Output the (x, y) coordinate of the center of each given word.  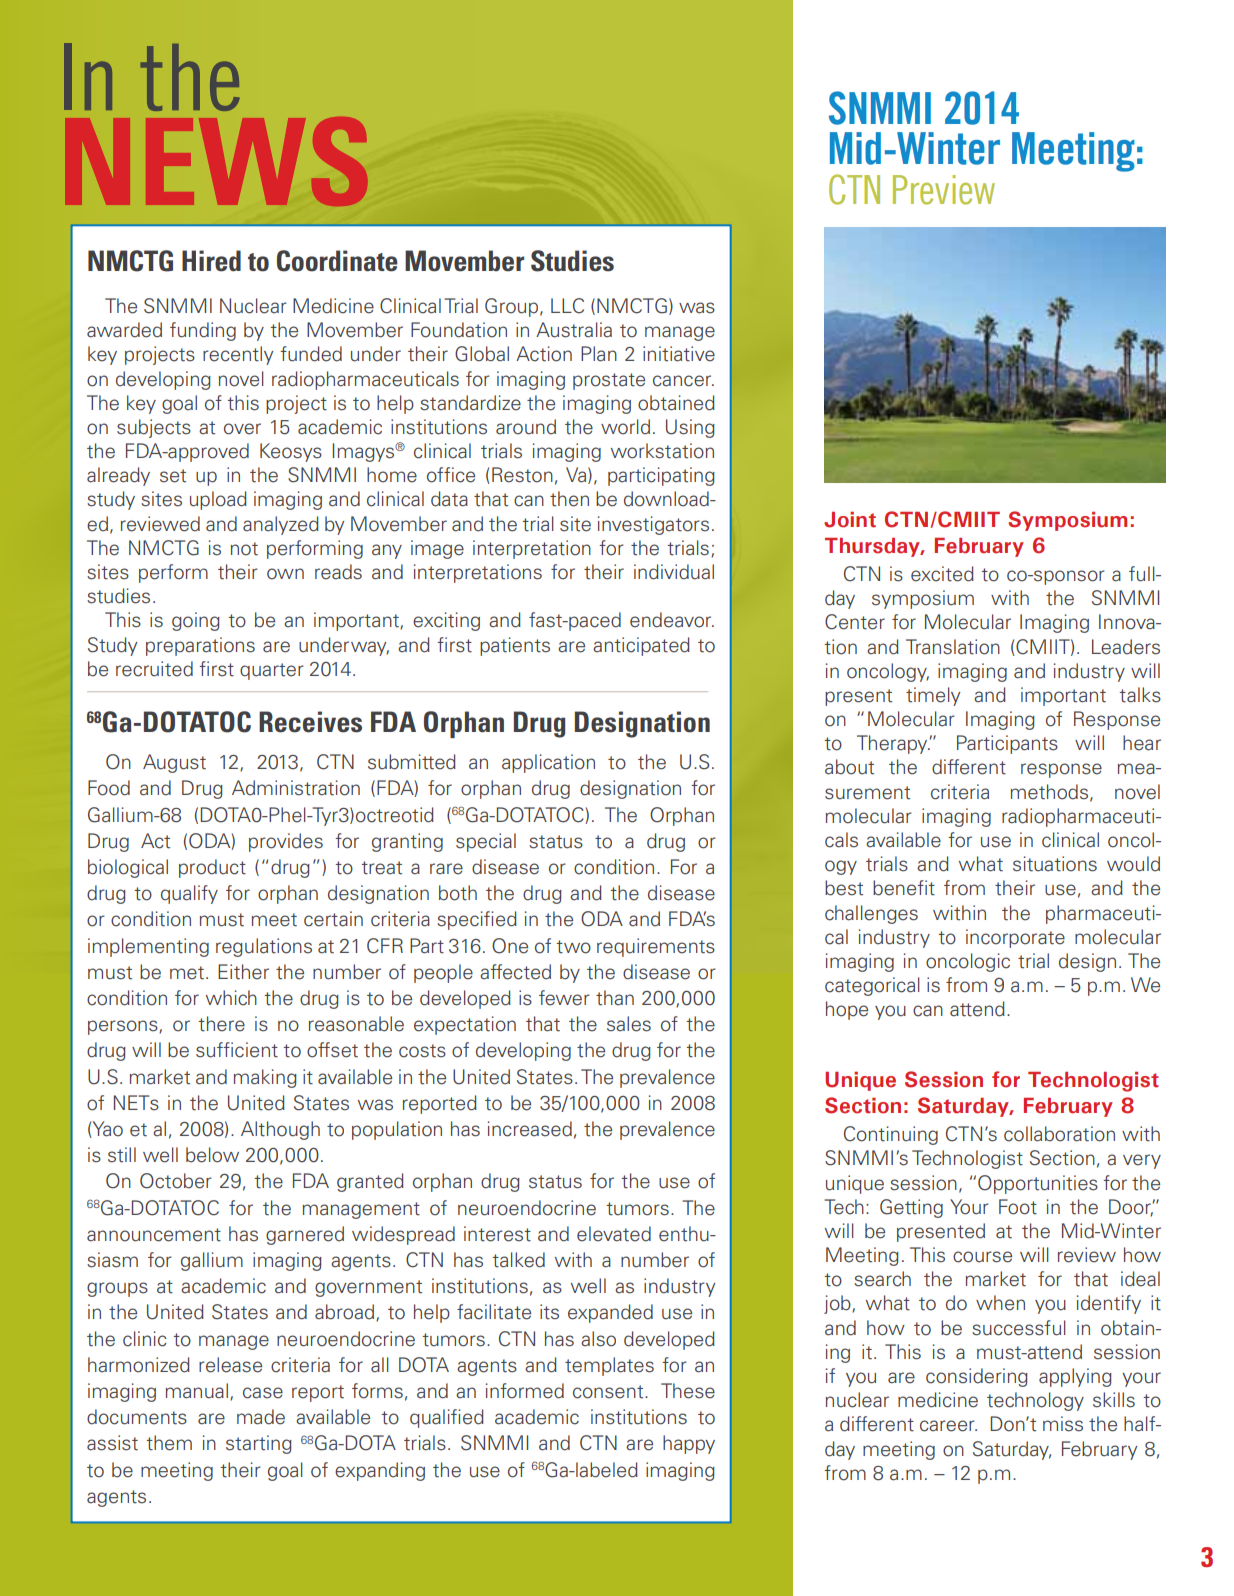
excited (942, 574)
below (212, 1155)
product (212, 868)
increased (530, 1129)
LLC (567, 306)
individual (674, 572)
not (244, 549)
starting (259, 1444)
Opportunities (1038, 1184)
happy (689, 1444)
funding (203, 331)
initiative (679, 354)
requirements (656, 947)
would (1133, 864)
